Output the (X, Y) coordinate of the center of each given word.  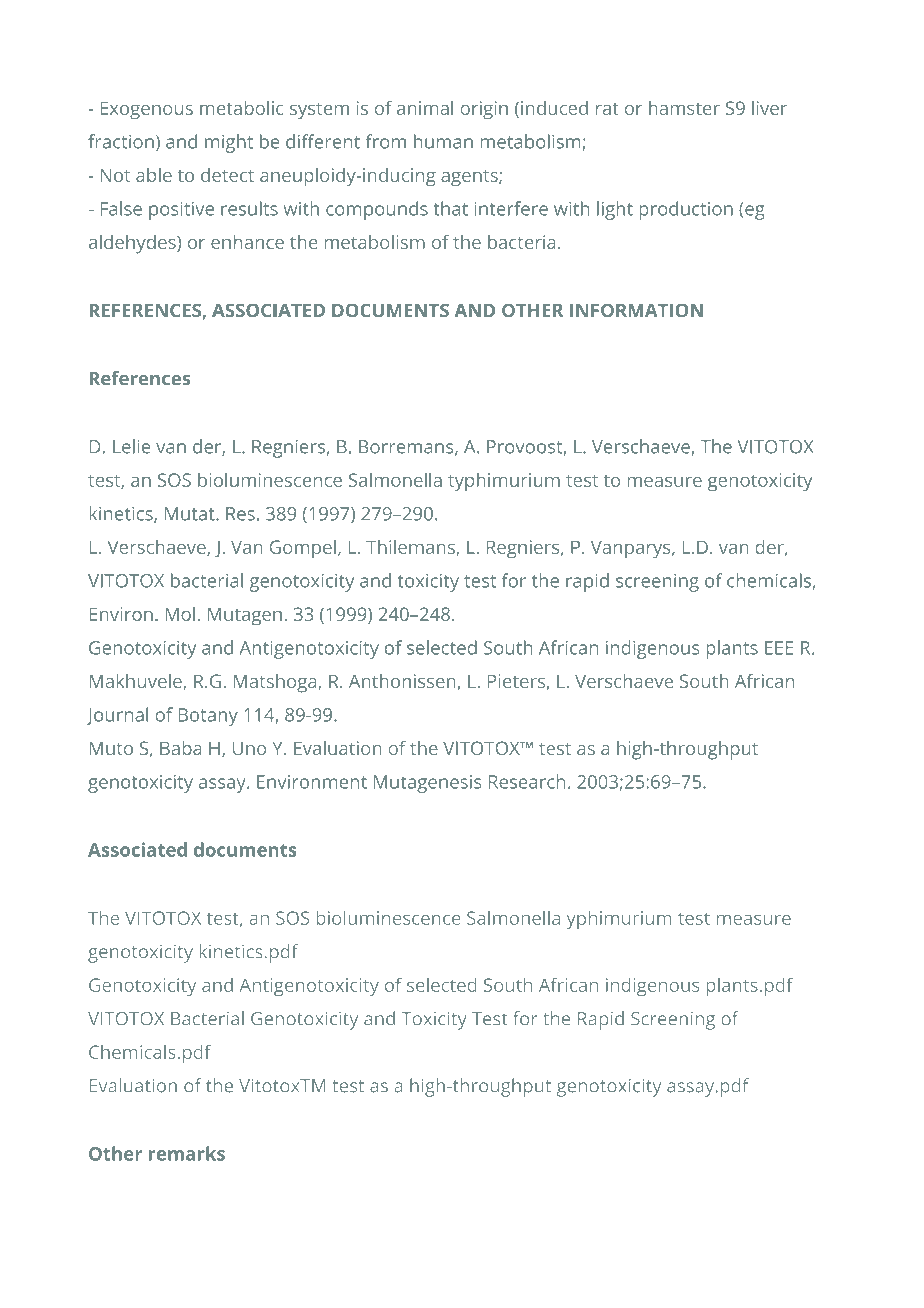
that (451, 208)
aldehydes (133, 244)
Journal (117, 716)
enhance (247, 242)
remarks (187, 1153)
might (229, 143)
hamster (684, 108)
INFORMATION (636, 310)
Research (527, 781)
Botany (208, 717)
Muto (111, 748)
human (443, 141)
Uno (249, 748)
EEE (779, 648)
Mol (180, 614)
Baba (181, 748)
